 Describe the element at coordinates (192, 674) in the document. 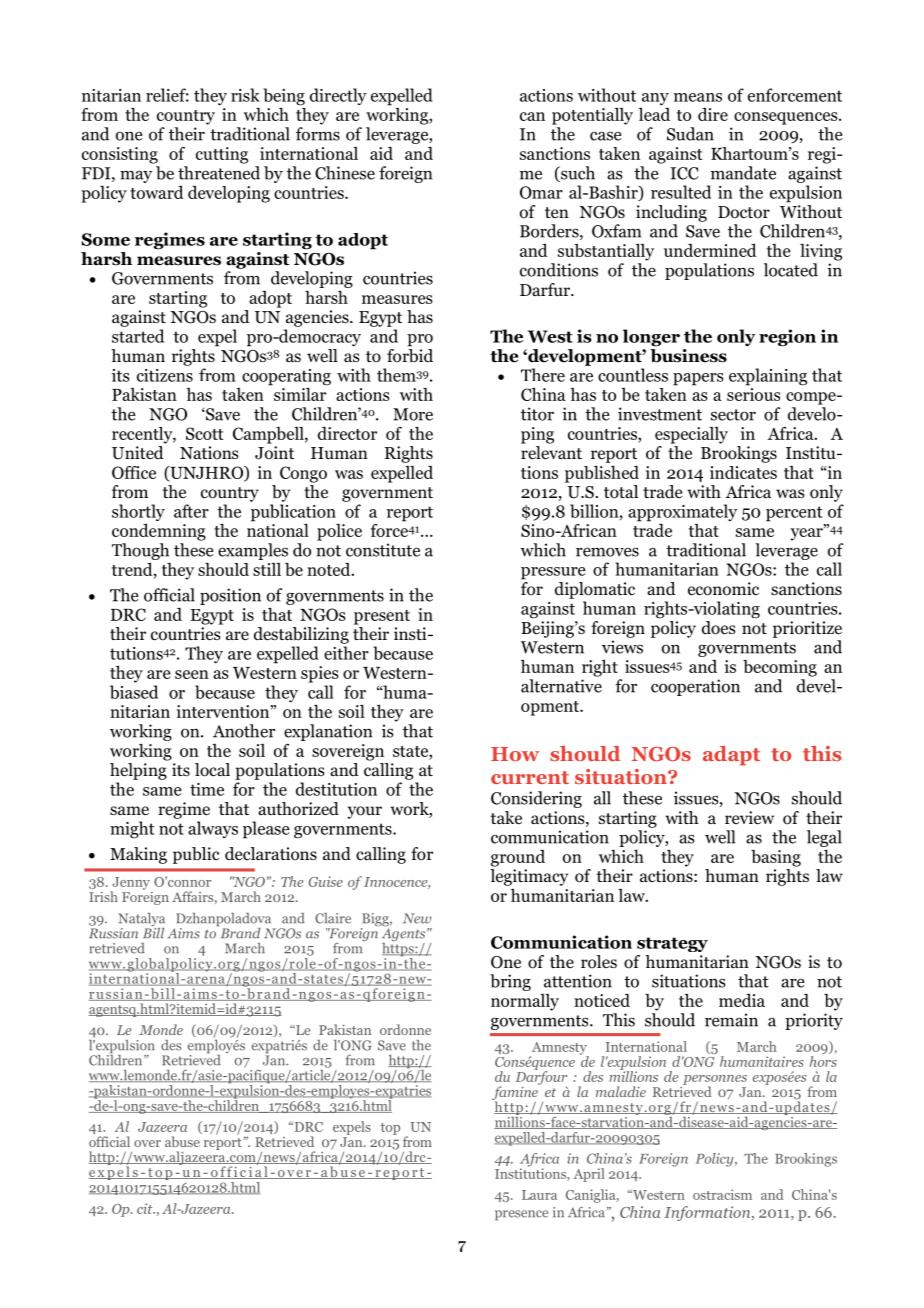

I see `seen` at that location.
